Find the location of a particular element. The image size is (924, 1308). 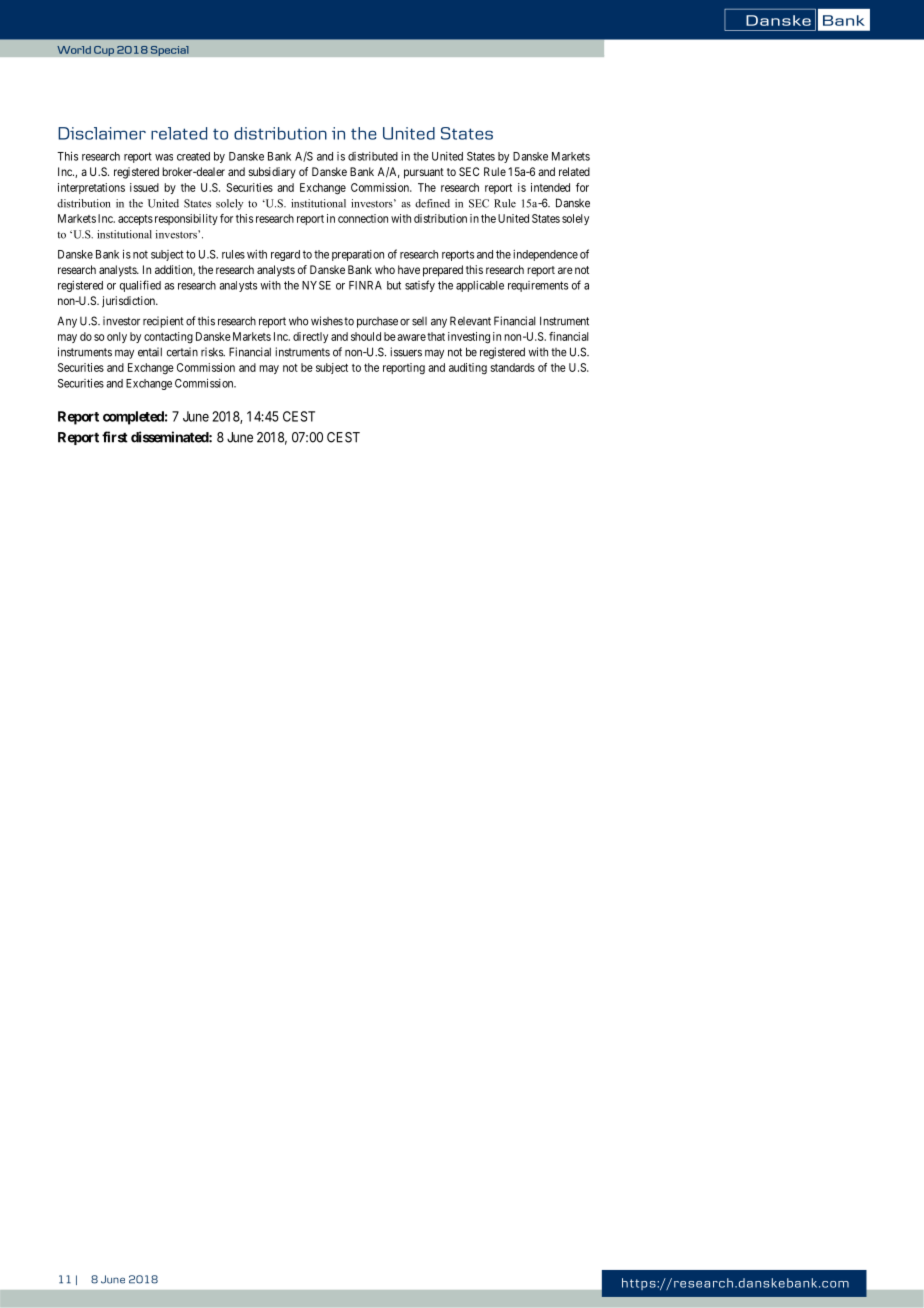

accepts is located at coordinates (135, 220).
